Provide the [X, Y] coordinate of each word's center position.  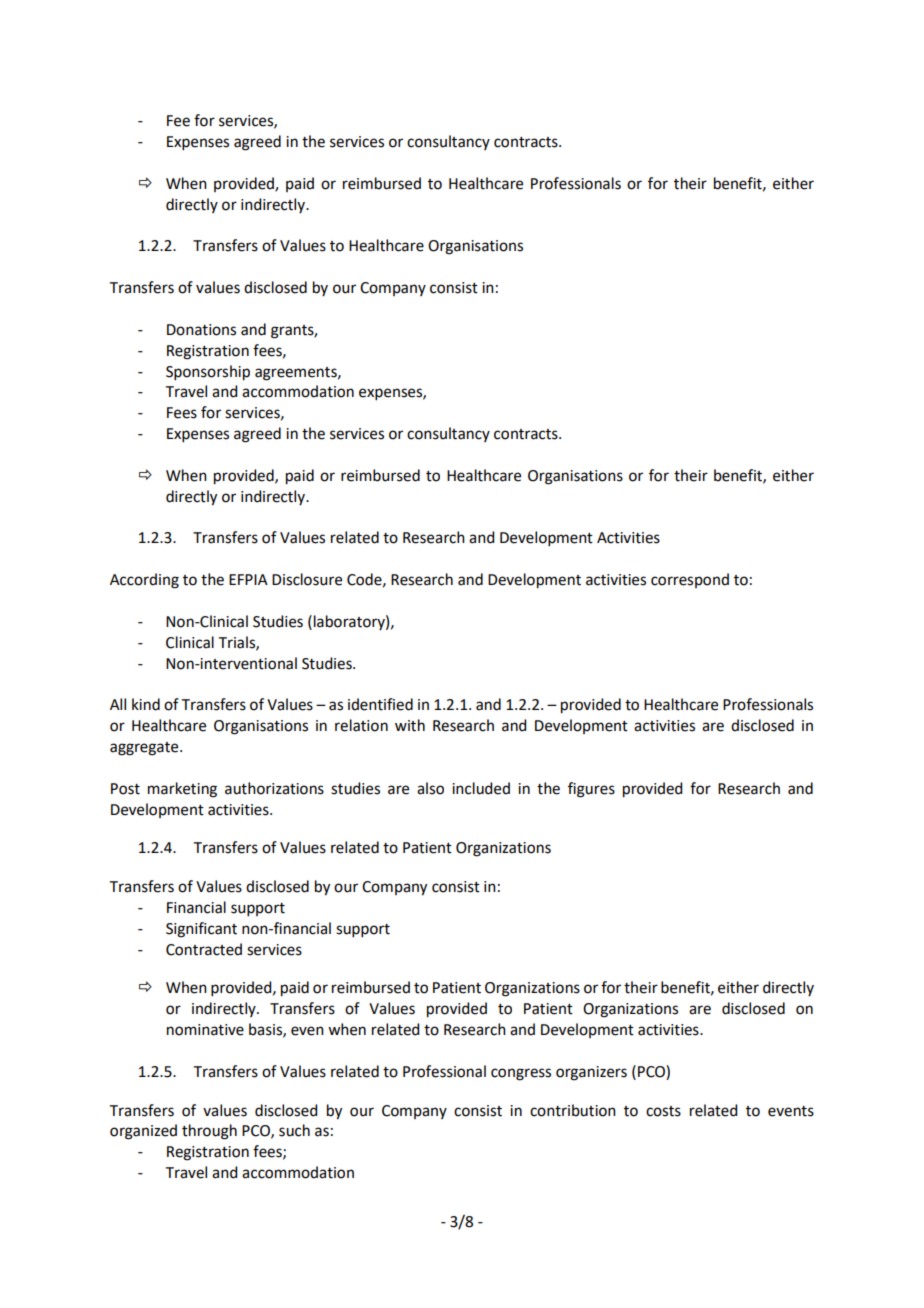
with [410, 725]
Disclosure [307, 579]
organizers [591, 1073]
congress [521, 1074]
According [144, 581]
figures [591, 790]
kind [146, 704]
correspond [690, 580]
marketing [182, 790]
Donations [201, 330]
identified [380, 704]
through [209, 1132]
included [481, 788]
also [430, 788]
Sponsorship [208, 373]
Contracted [204, 949]
